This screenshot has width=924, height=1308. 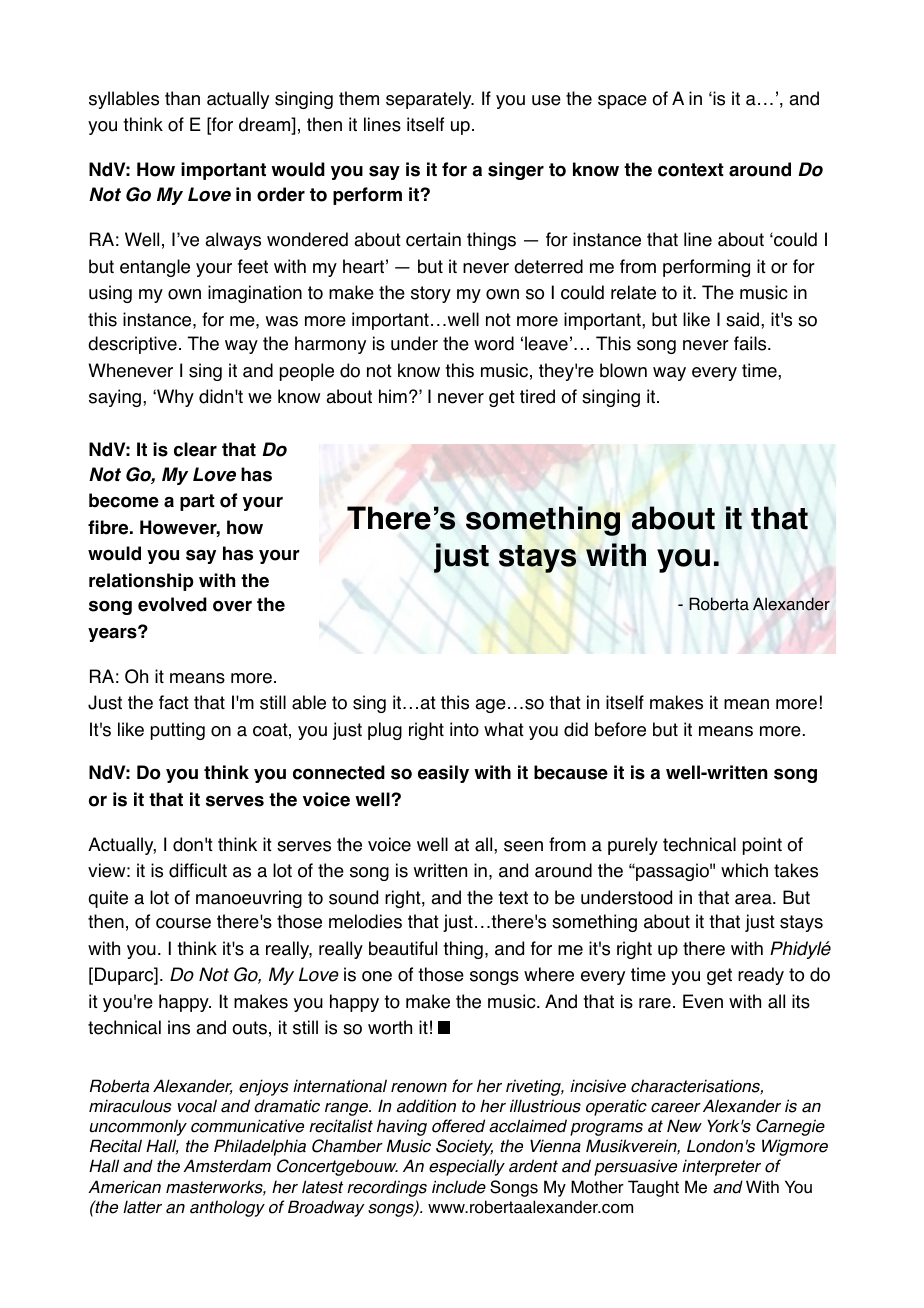 I want to click on blown, so click(x=623, y=370).
